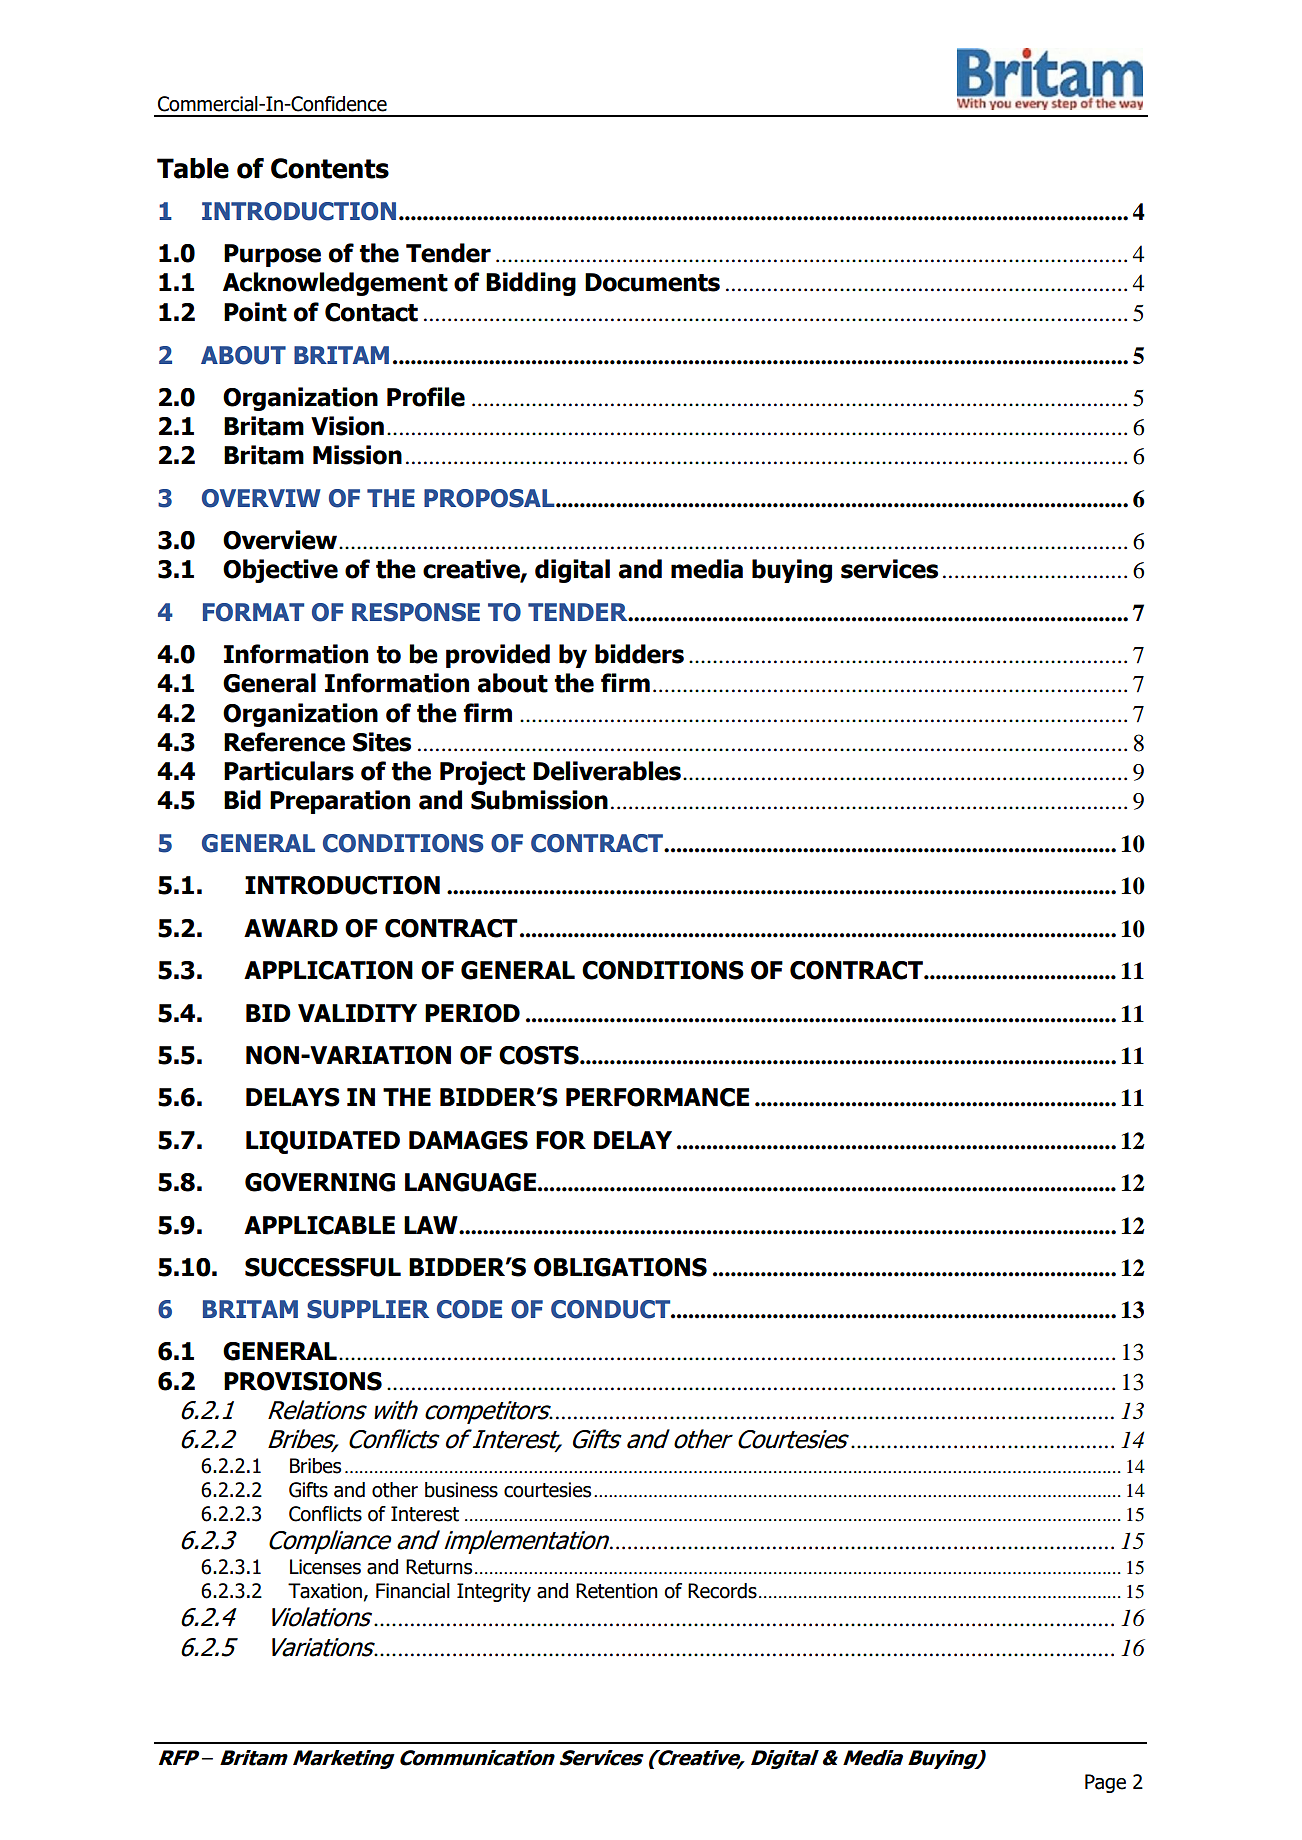 Image resolution: width=1302 pixels, height=1840 pixels. Describe the element at coordinates (482, 773) in the screenshot. I see `Project` at that location.
